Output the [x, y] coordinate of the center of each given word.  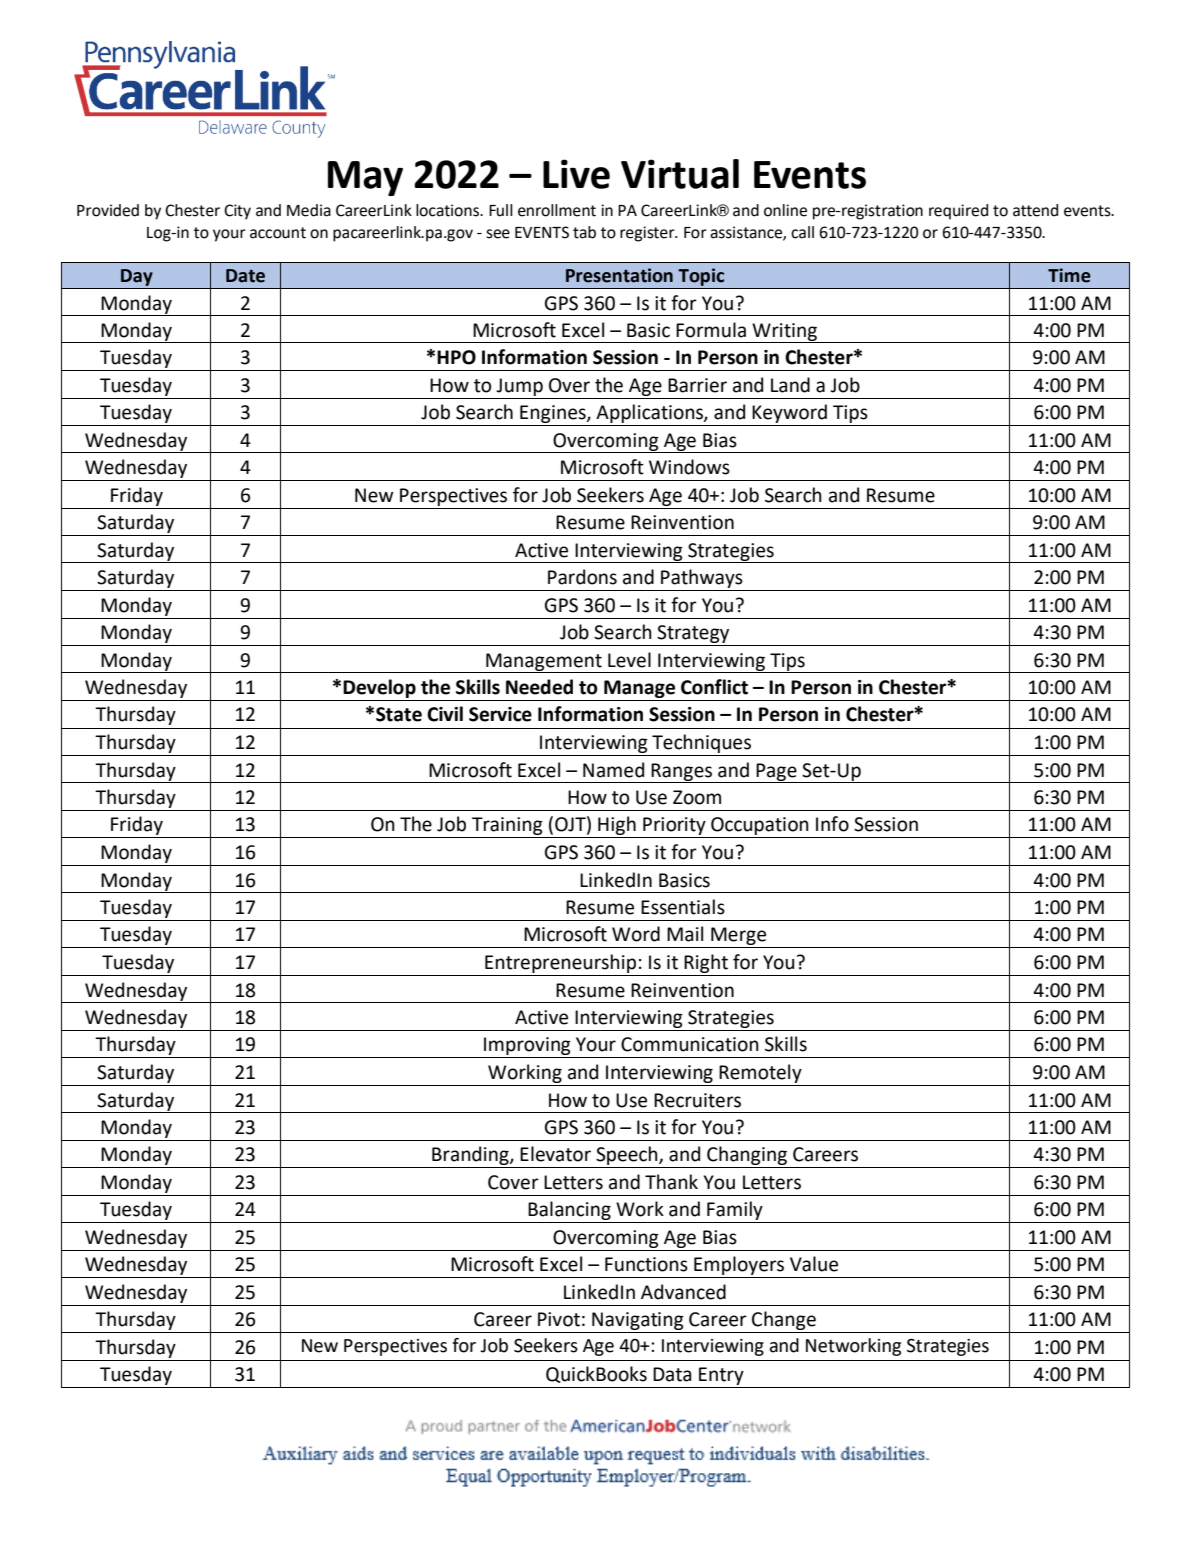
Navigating [638, 1322]
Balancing [570, 1212]
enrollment [557, 210]
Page [776, 773]
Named [613, 770]
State [399, 714]
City [237, 212]
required [958, 212]
